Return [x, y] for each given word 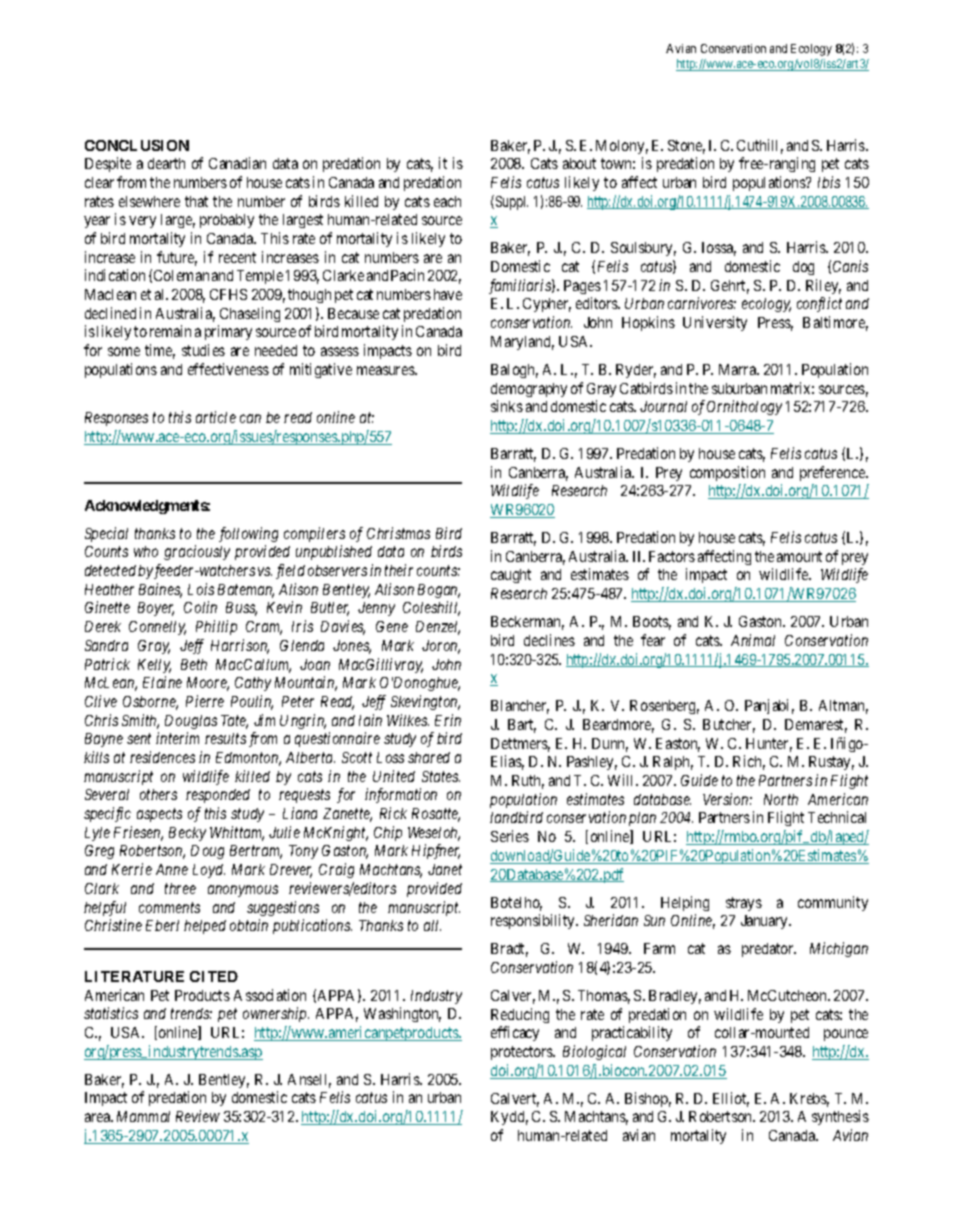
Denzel [438, 628]
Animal [753, 640]
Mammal [143, 1116]
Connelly [157, 628]
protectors [523, 1053]
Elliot [731, 1099]
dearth [166, 163]
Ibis [829, 182]
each [447, 201]
